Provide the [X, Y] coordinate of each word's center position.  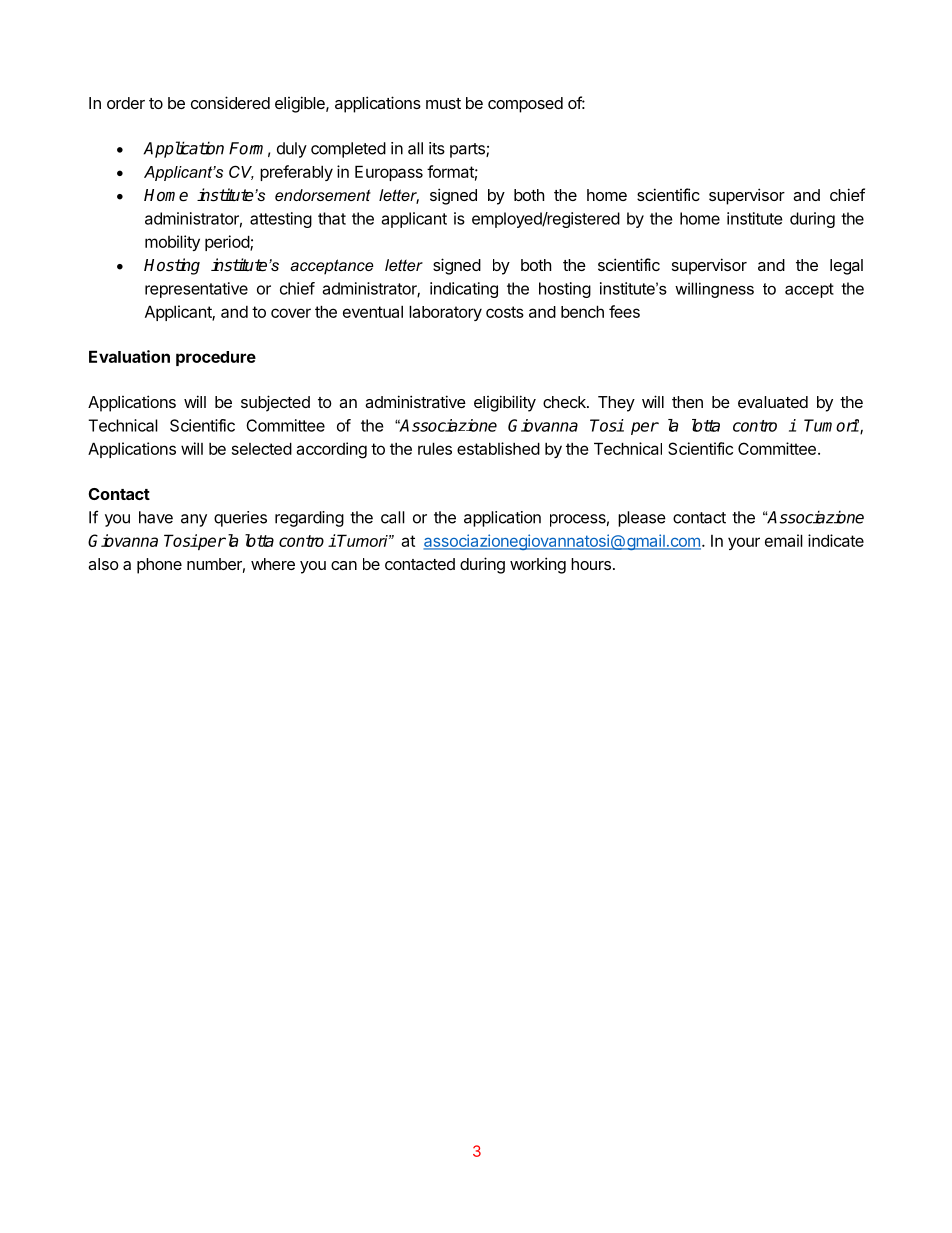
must [443, 103]
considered [230, 102]
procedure [216, 358]
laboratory [445, 313]
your [744, 543]
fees [624, 311]
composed [525, 105]
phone [159, 566]
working [538, 565]
